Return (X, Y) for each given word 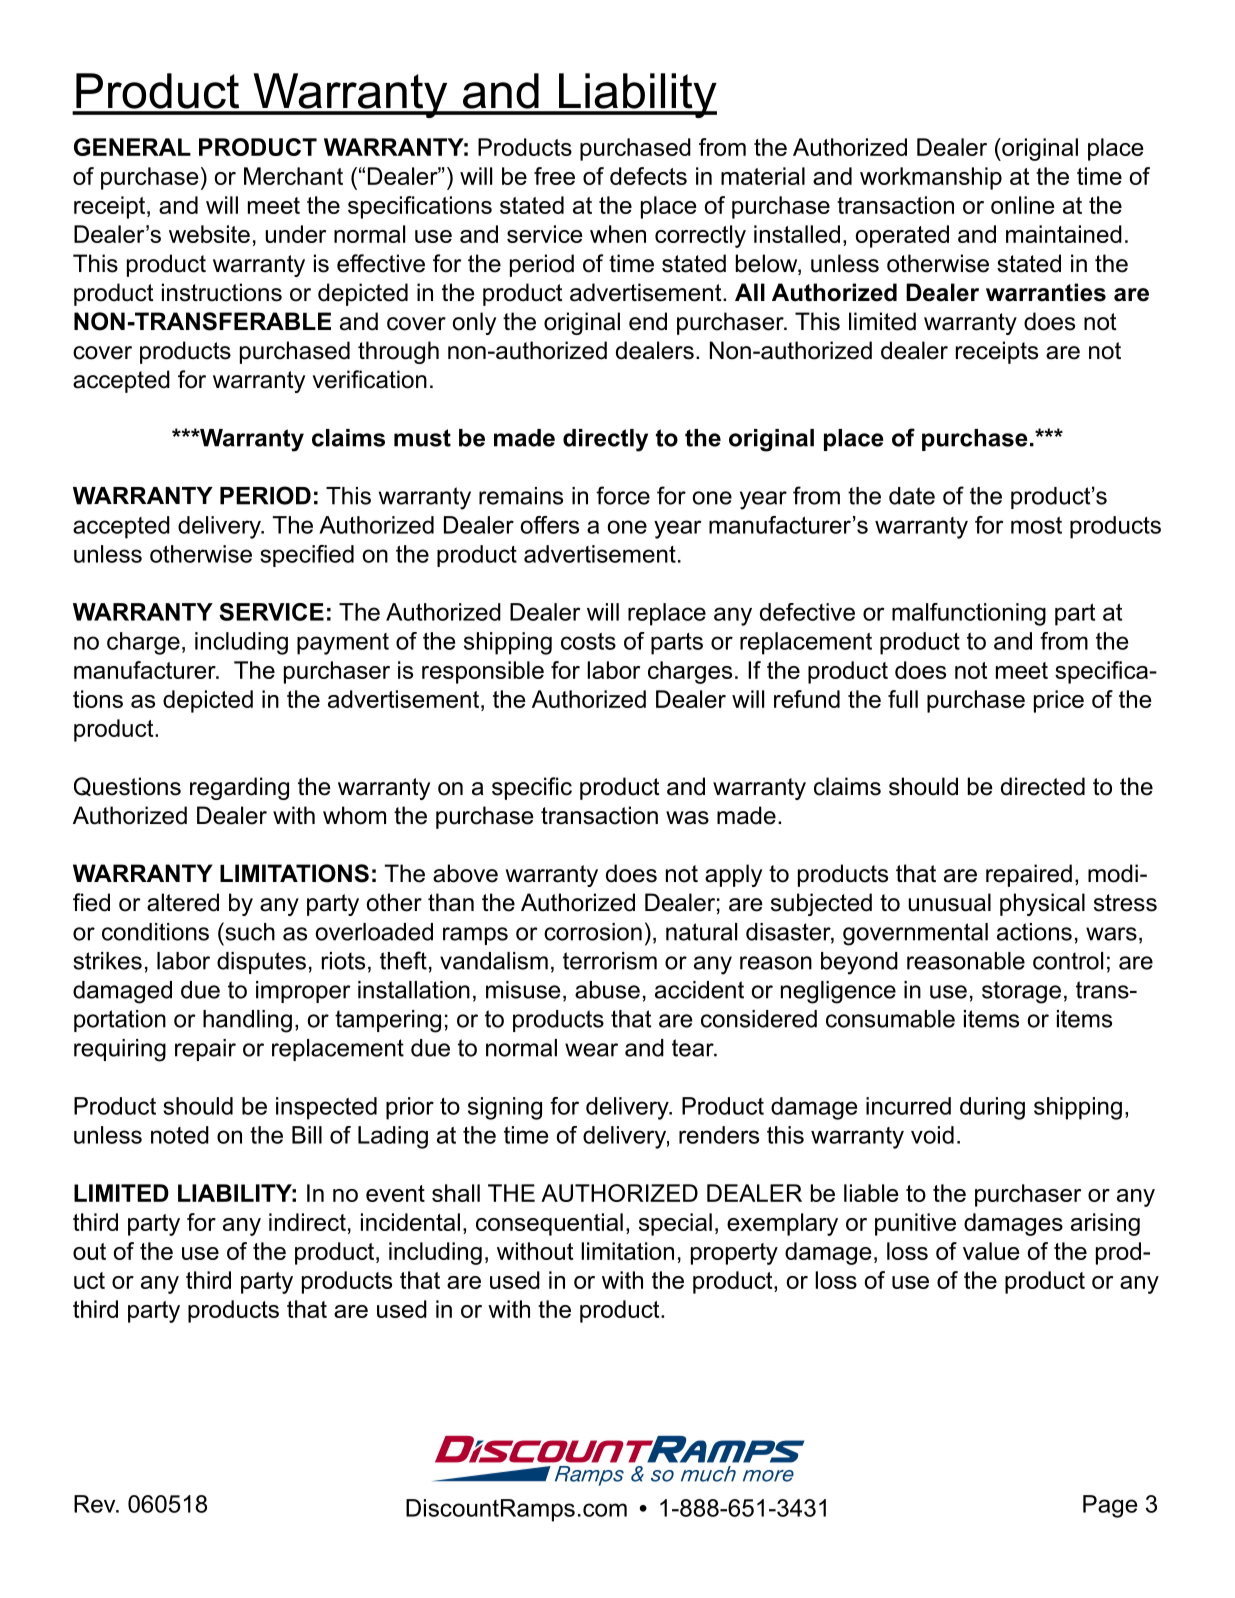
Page (1110, 1506)
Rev (96, 1504)
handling (247, 1021)
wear (591, 1050)
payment (343, 644)
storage (1021, 992)
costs (588, 641)
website (209, 234)
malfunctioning (969, 614)
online (1023, 205)
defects (648, 176)
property (734, 1254)
